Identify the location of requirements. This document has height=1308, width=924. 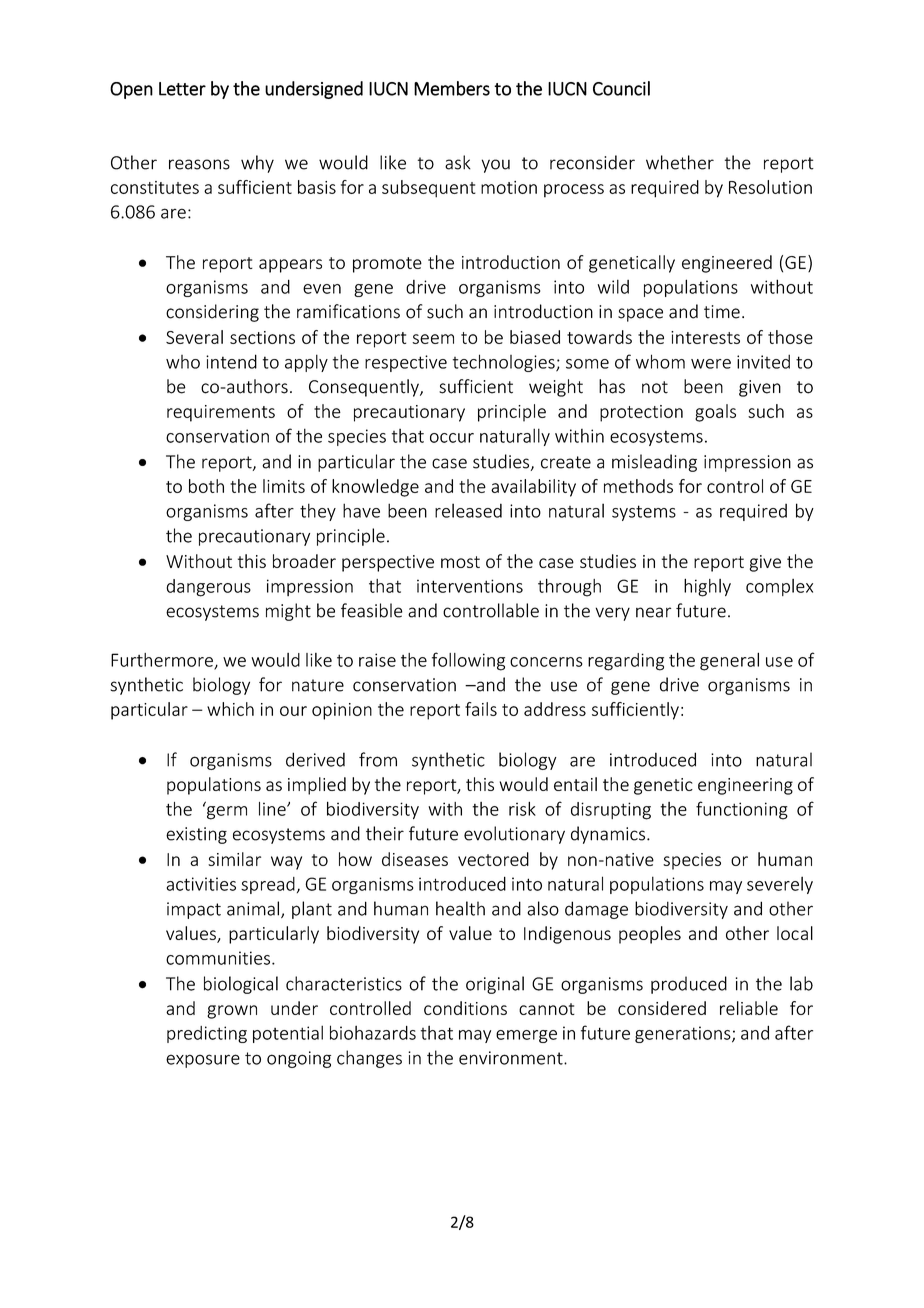
(221, 413).
